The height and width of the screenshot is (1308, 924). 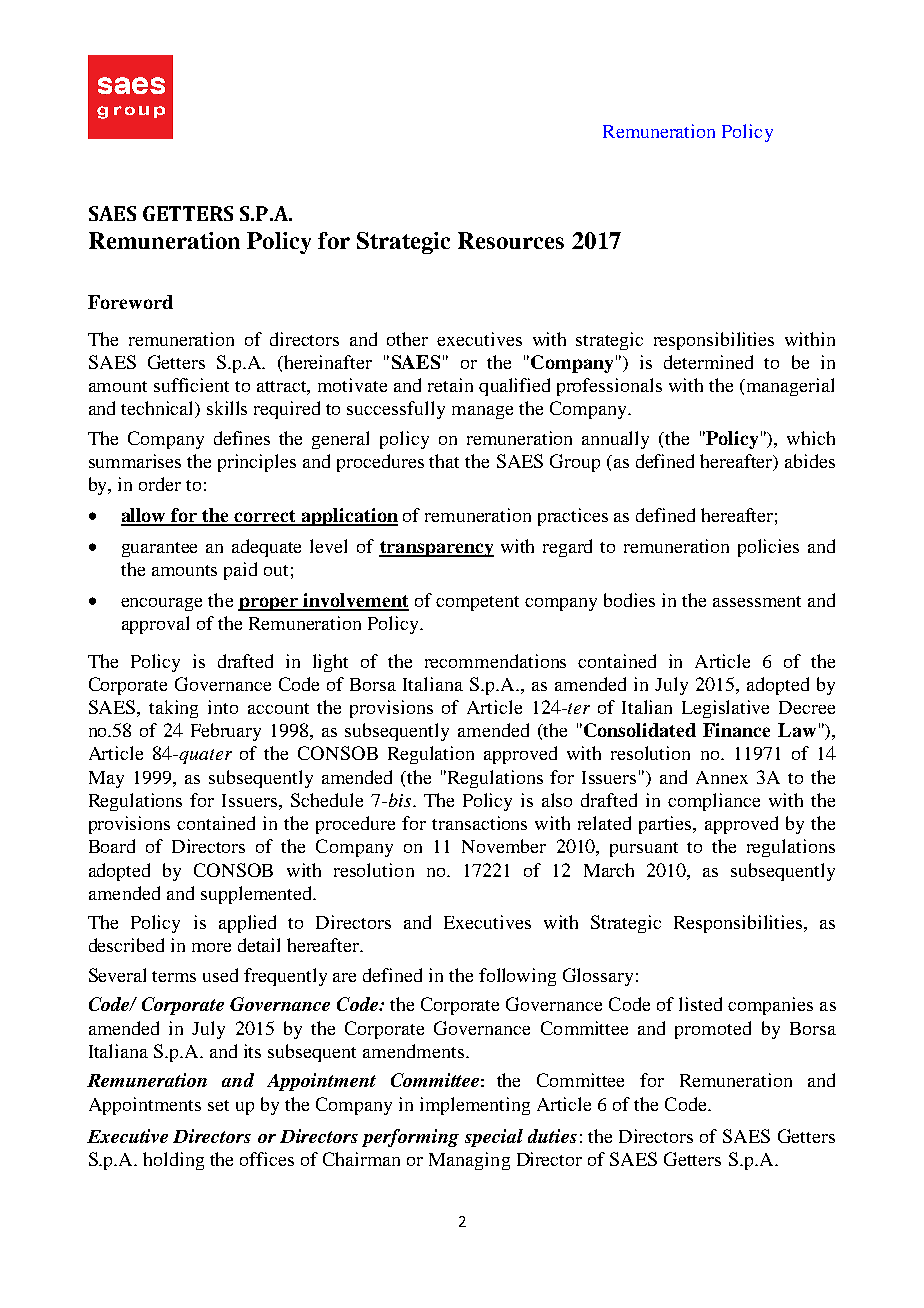 What do you see at coordinates (173, 709) in the screenshot?
I see `taking` at bounding box center [173, 709].
